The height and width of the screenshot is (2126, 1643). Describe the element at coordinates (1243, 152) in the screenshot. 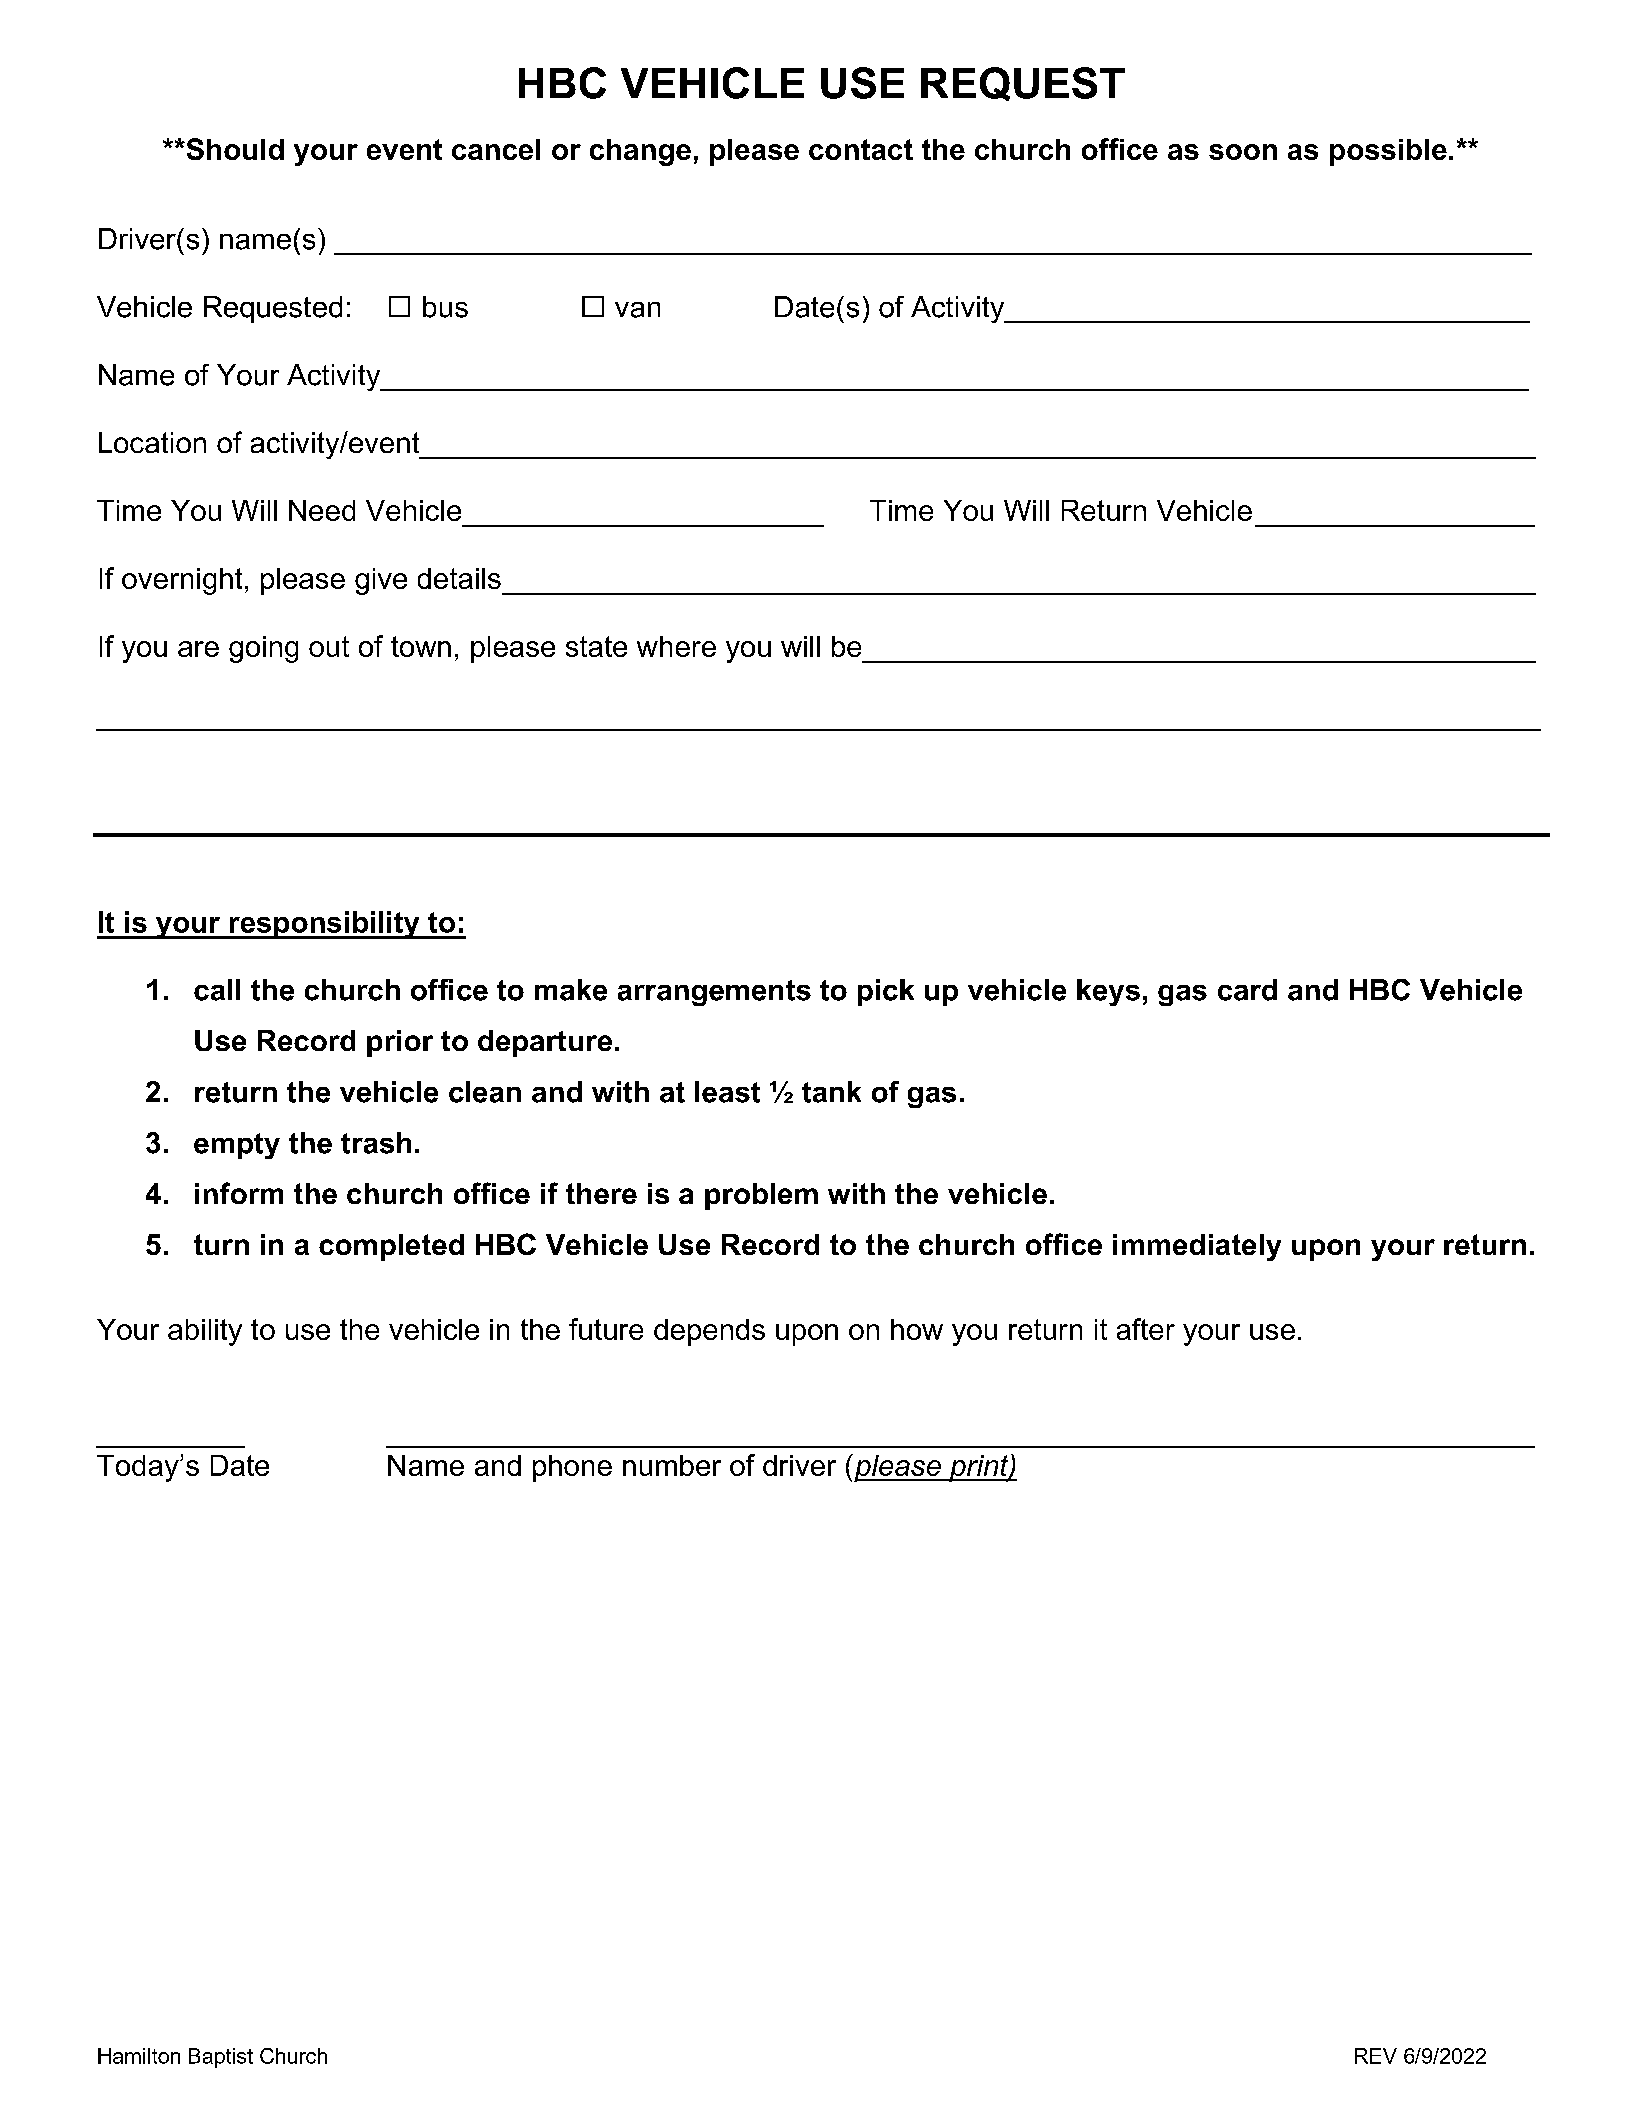

I see `soon` at that location.
